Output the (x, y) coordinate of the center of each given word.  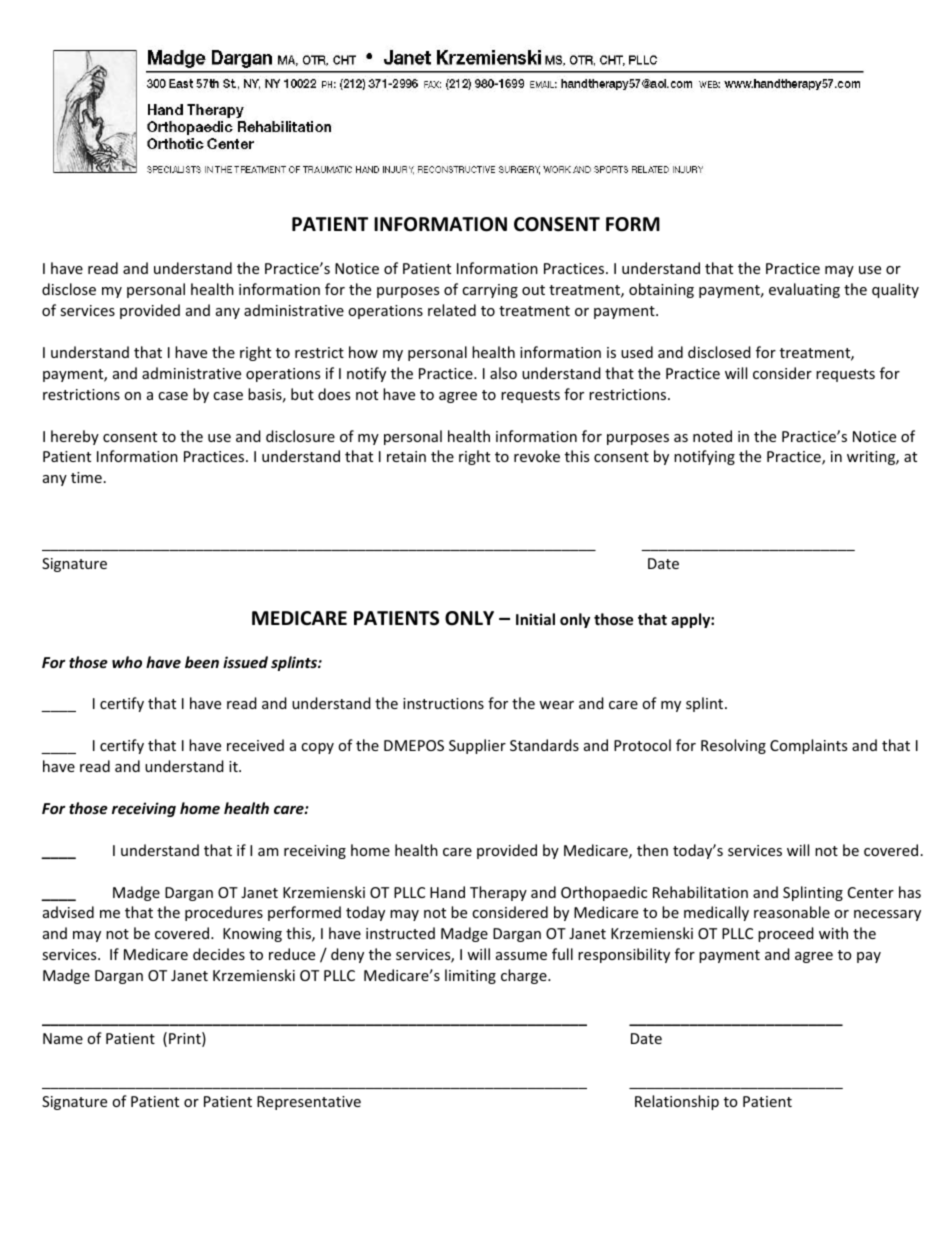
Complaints (808, 746)
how (363, 352)
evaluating (804, 290)
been (202, 662)
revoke (537, 456)
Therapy (498, 893)
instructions (443, 703)
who (127, 662)
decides (219, 954)
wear (556, 705)
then (652, 850)
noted (712, 436)
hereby (75, 437)
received (255, 745)
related (452, 310)
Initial (535, 619)
